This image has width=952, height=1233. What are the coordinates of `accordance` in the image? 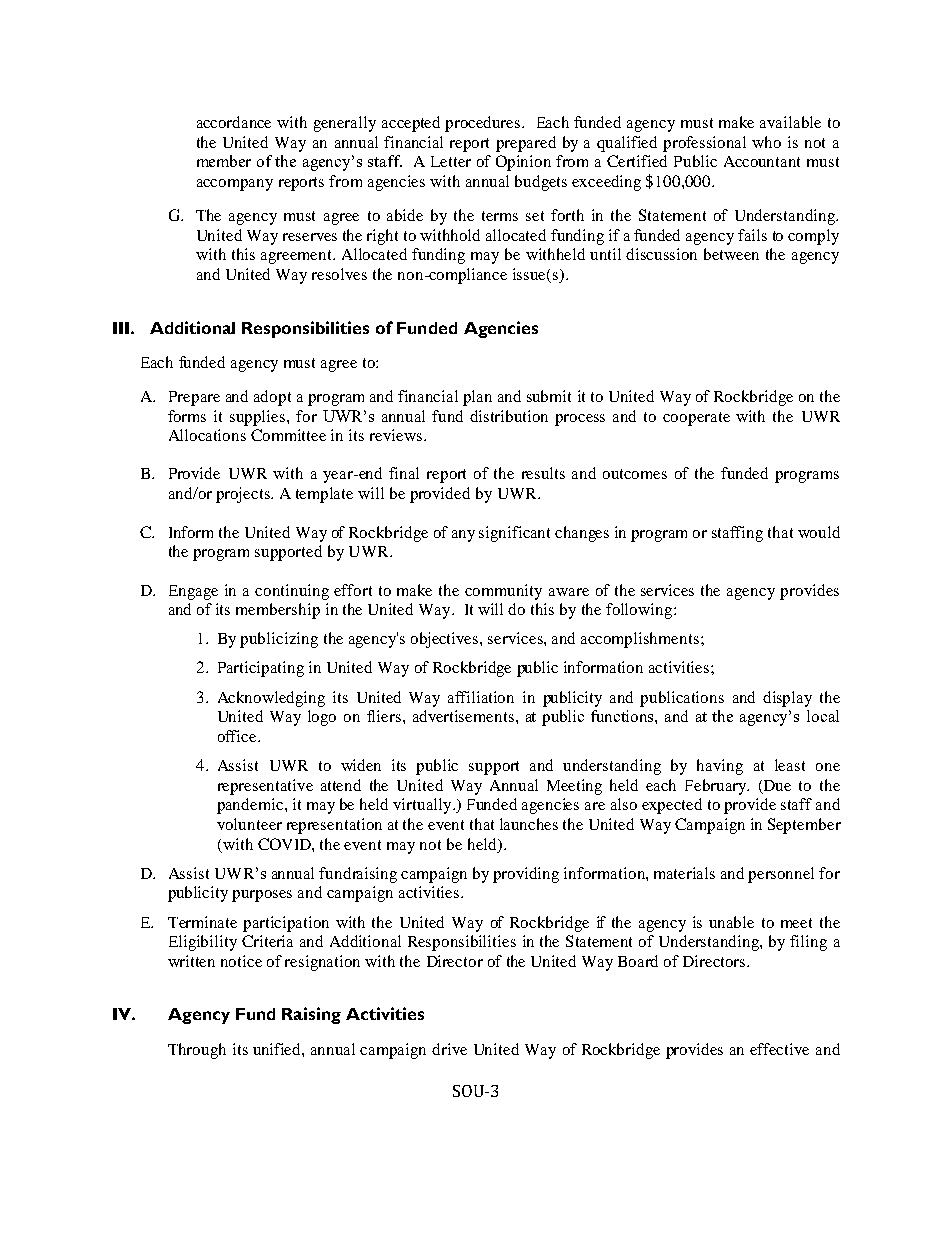 It's located at (234, 122).
